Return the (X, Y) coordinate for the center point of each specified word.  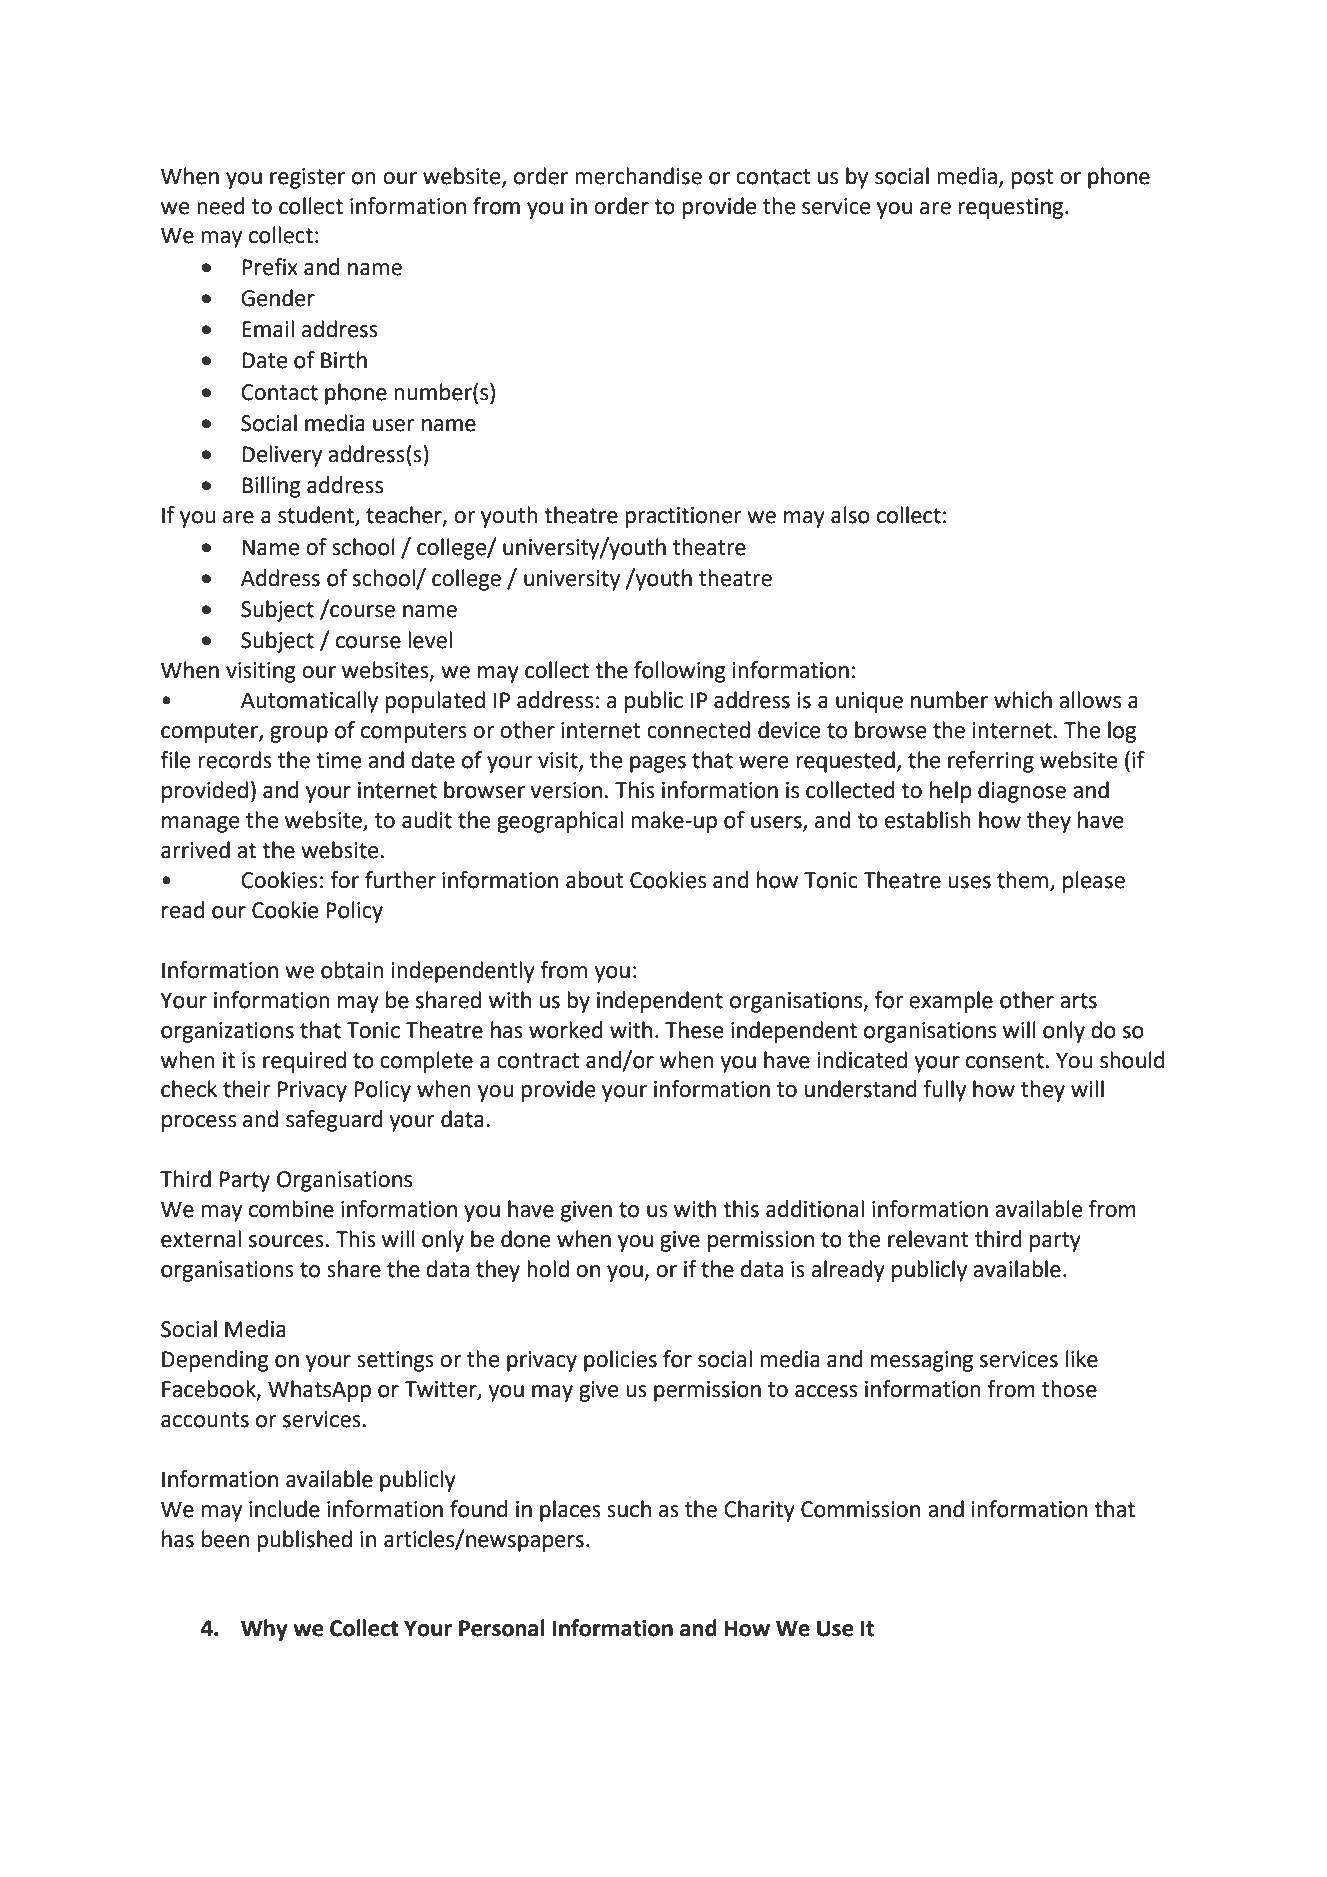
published (304, 1541)
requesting (1012, 208)
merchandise (638, 176)
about (595, 880)
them (1022, 880)
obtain (352, 970)
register (307, 178)
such (629, 1509)
